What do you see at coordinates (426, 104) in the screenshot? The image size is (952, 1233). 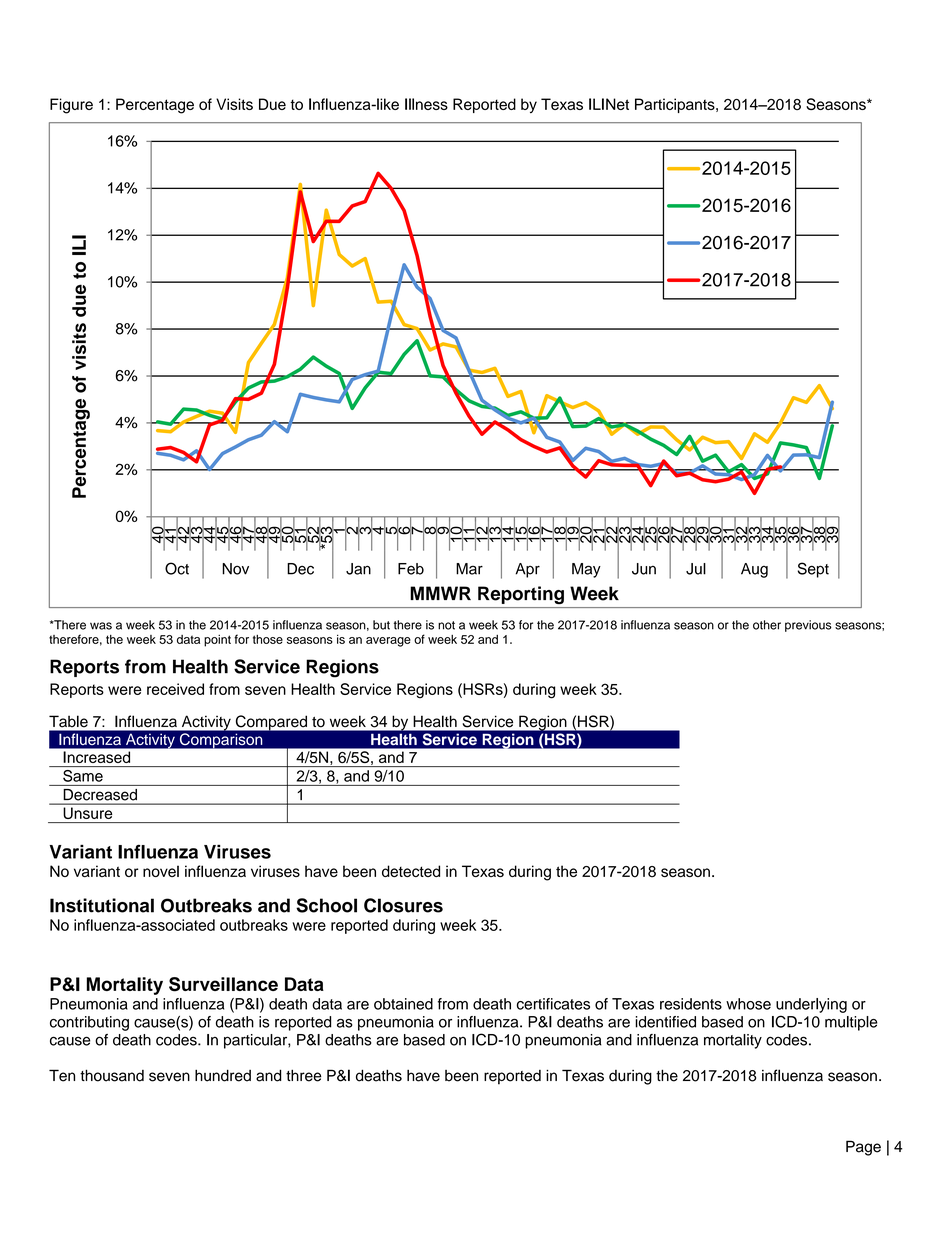 I see `Illness` at bounding box center [426, 104].
